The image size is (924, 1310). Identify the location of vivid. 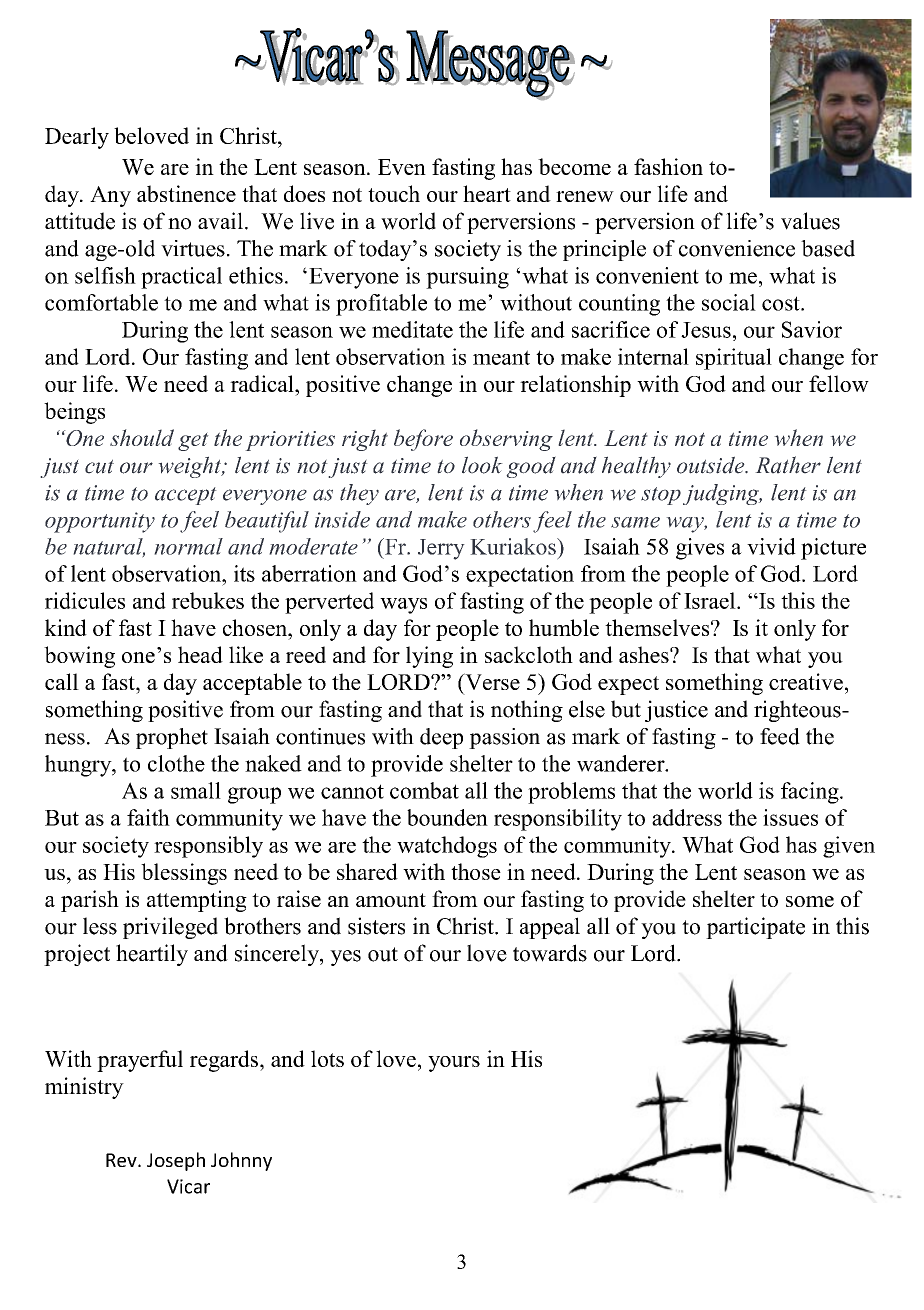
(771, 546).
